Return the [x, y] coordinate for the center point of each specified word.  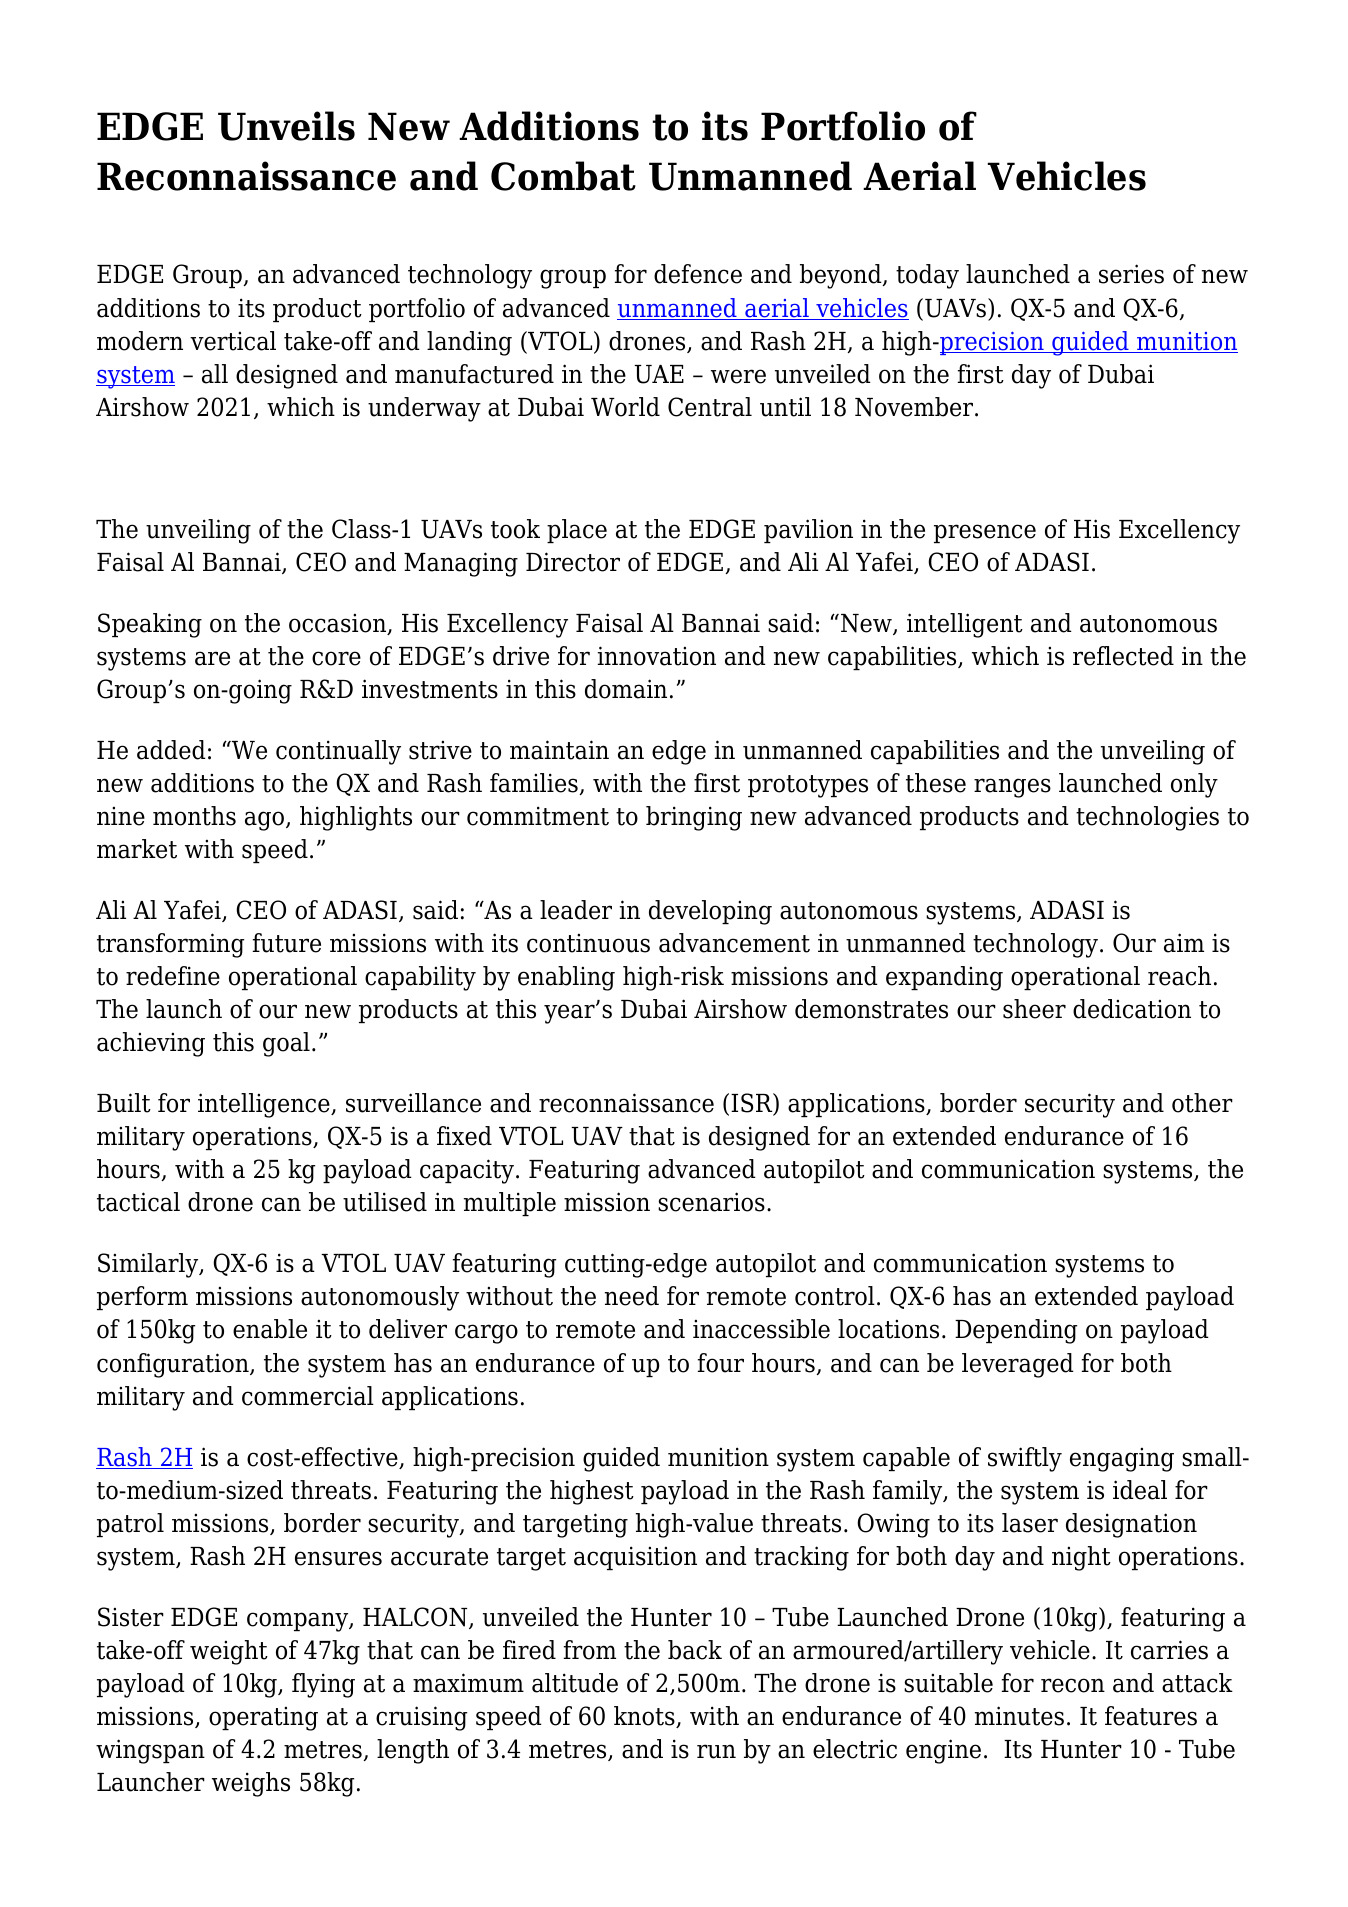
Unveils [286, 126]
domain [626, 689]
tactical [138, 1202]
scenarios [711, 1202]
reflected [1123, 656]
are [212, 658]
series [1131, 274]
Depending [1016, 1331]
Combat [563, 176]
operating [263, 1719]
